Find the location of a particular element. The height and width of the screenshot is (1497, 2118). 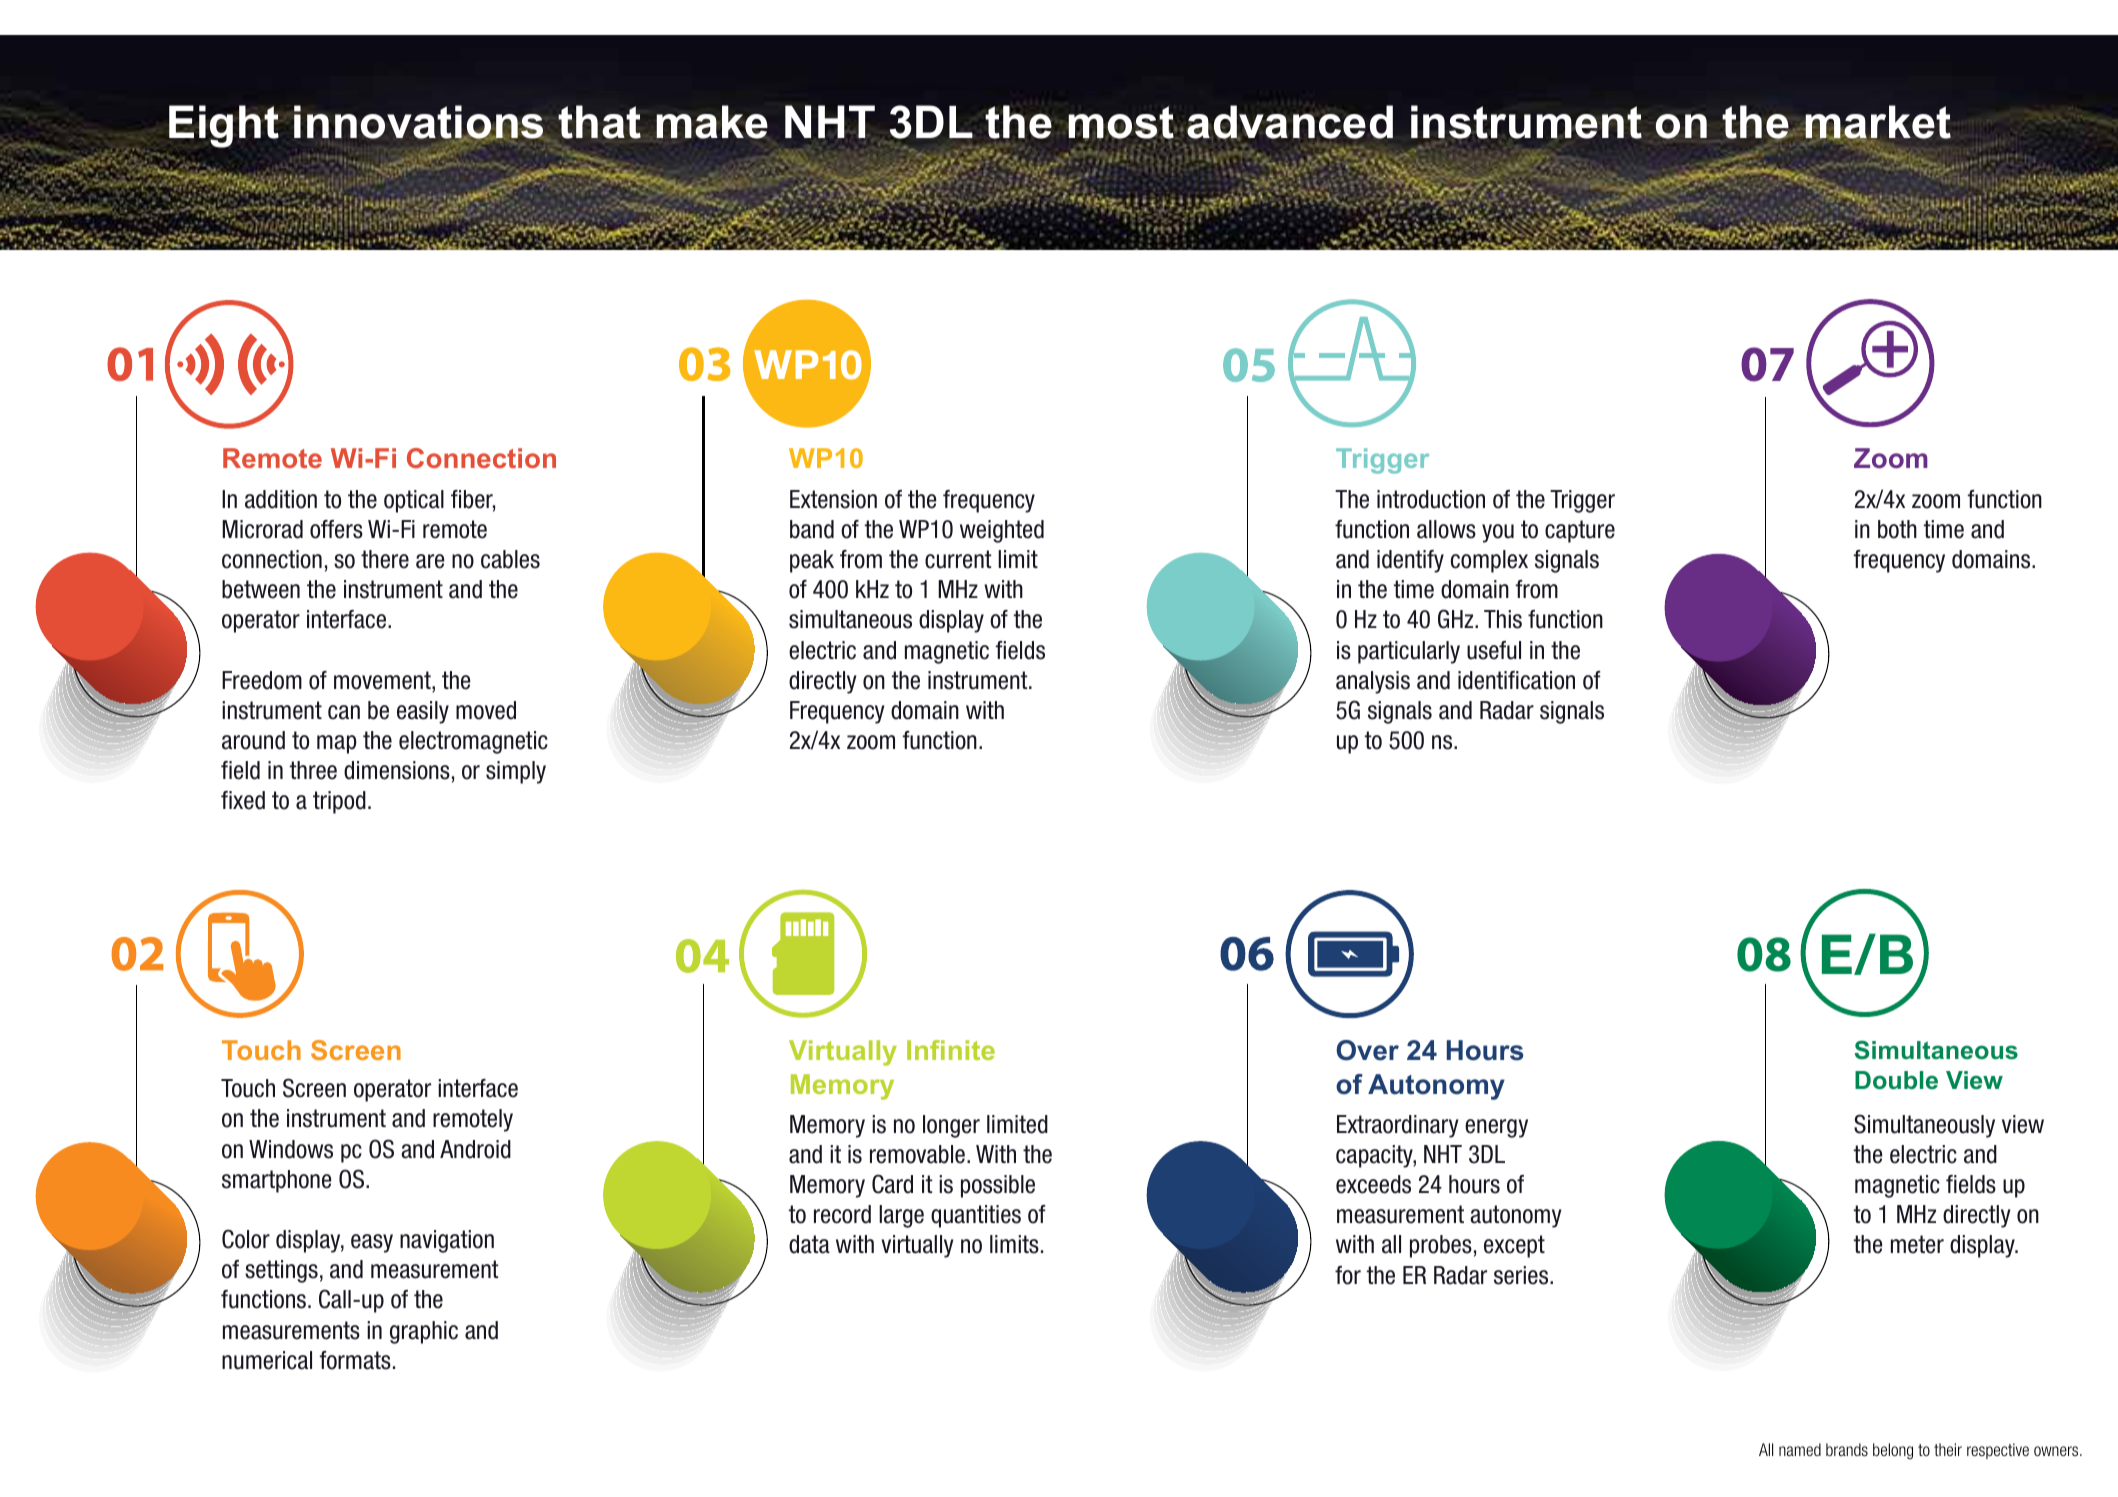

longer is located at coordinates (951, 1126).
